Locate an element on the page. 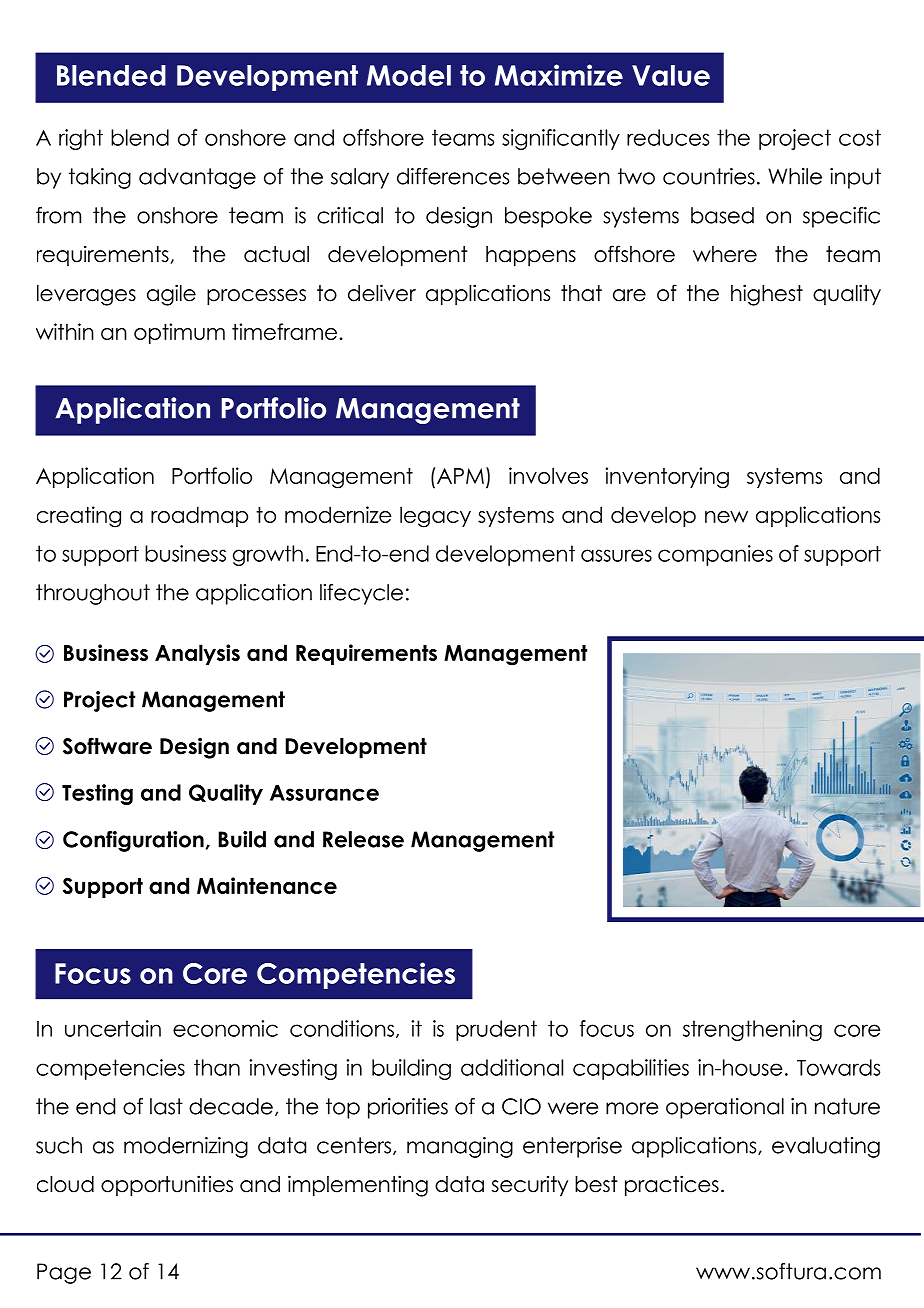  Model is located at coordinates (409, 75).
